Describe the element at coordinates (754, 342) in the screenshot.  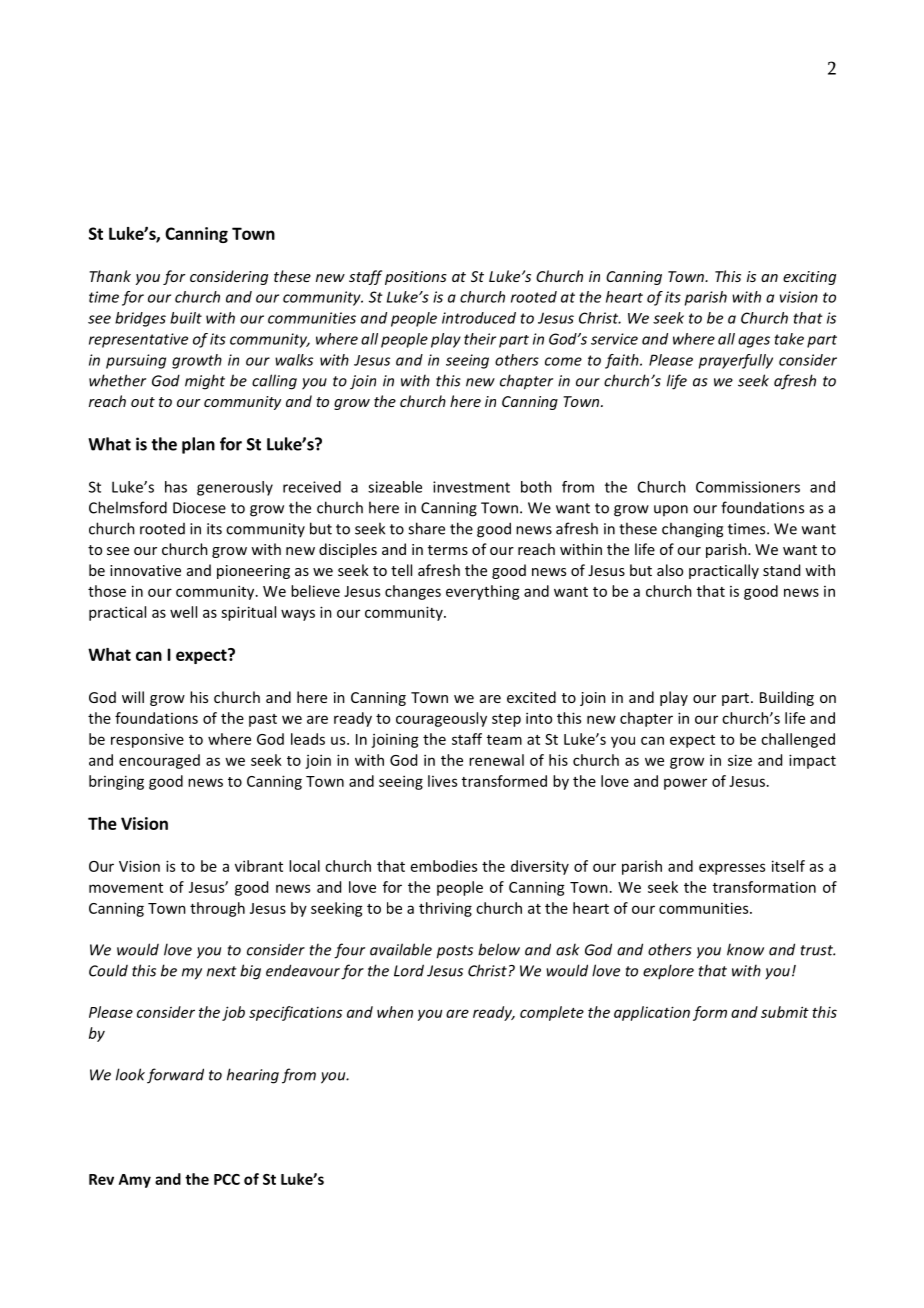
I see `ages` at that location.
